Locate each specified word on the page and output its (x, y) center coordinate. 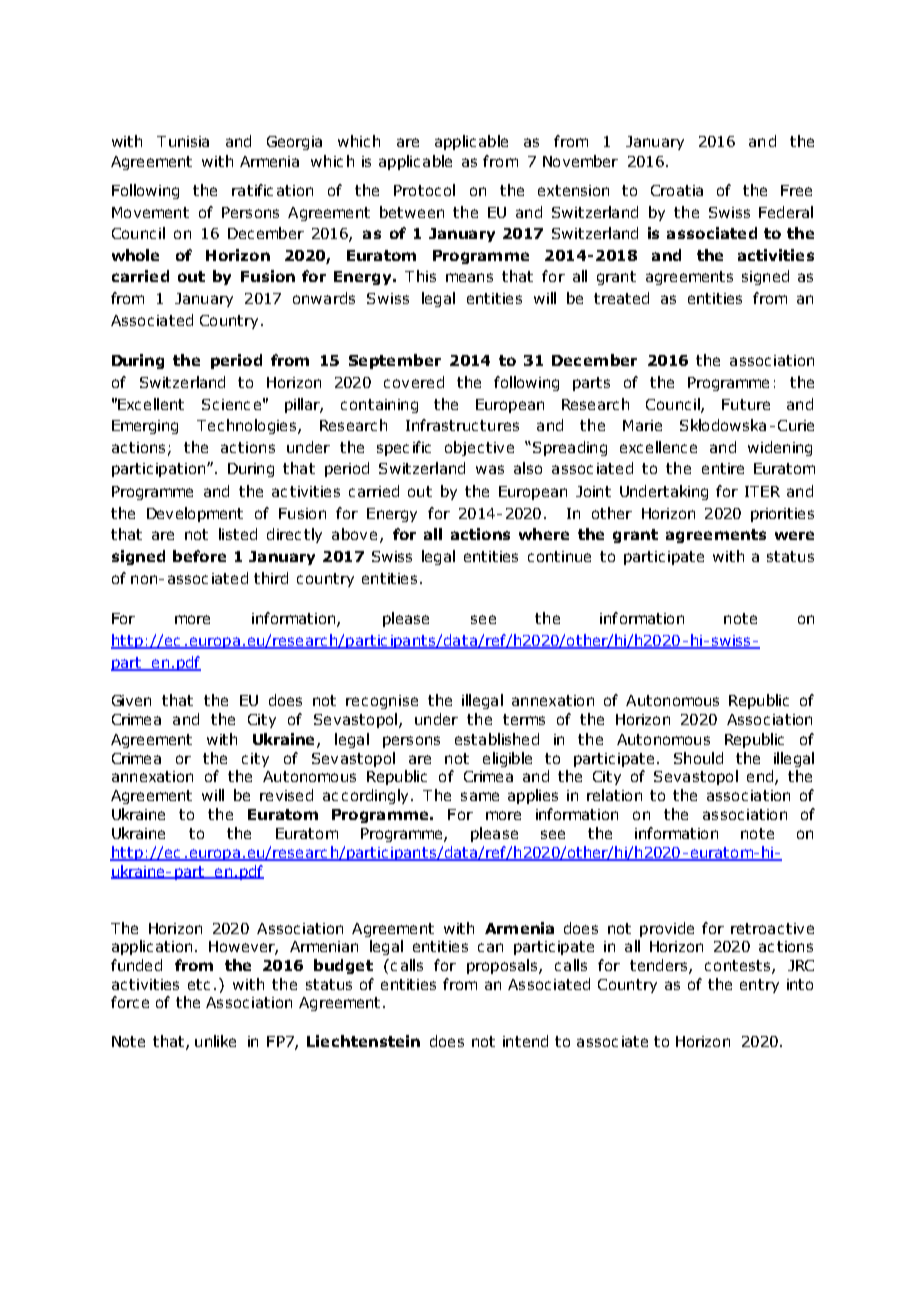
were (794, 535)
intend (525, 1041)
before (199, 556)
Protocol (424, 190)
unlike (215, 1041)
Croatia (677, 190)
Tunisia (183, 141)
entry (759, 986)
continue (559, 556)
